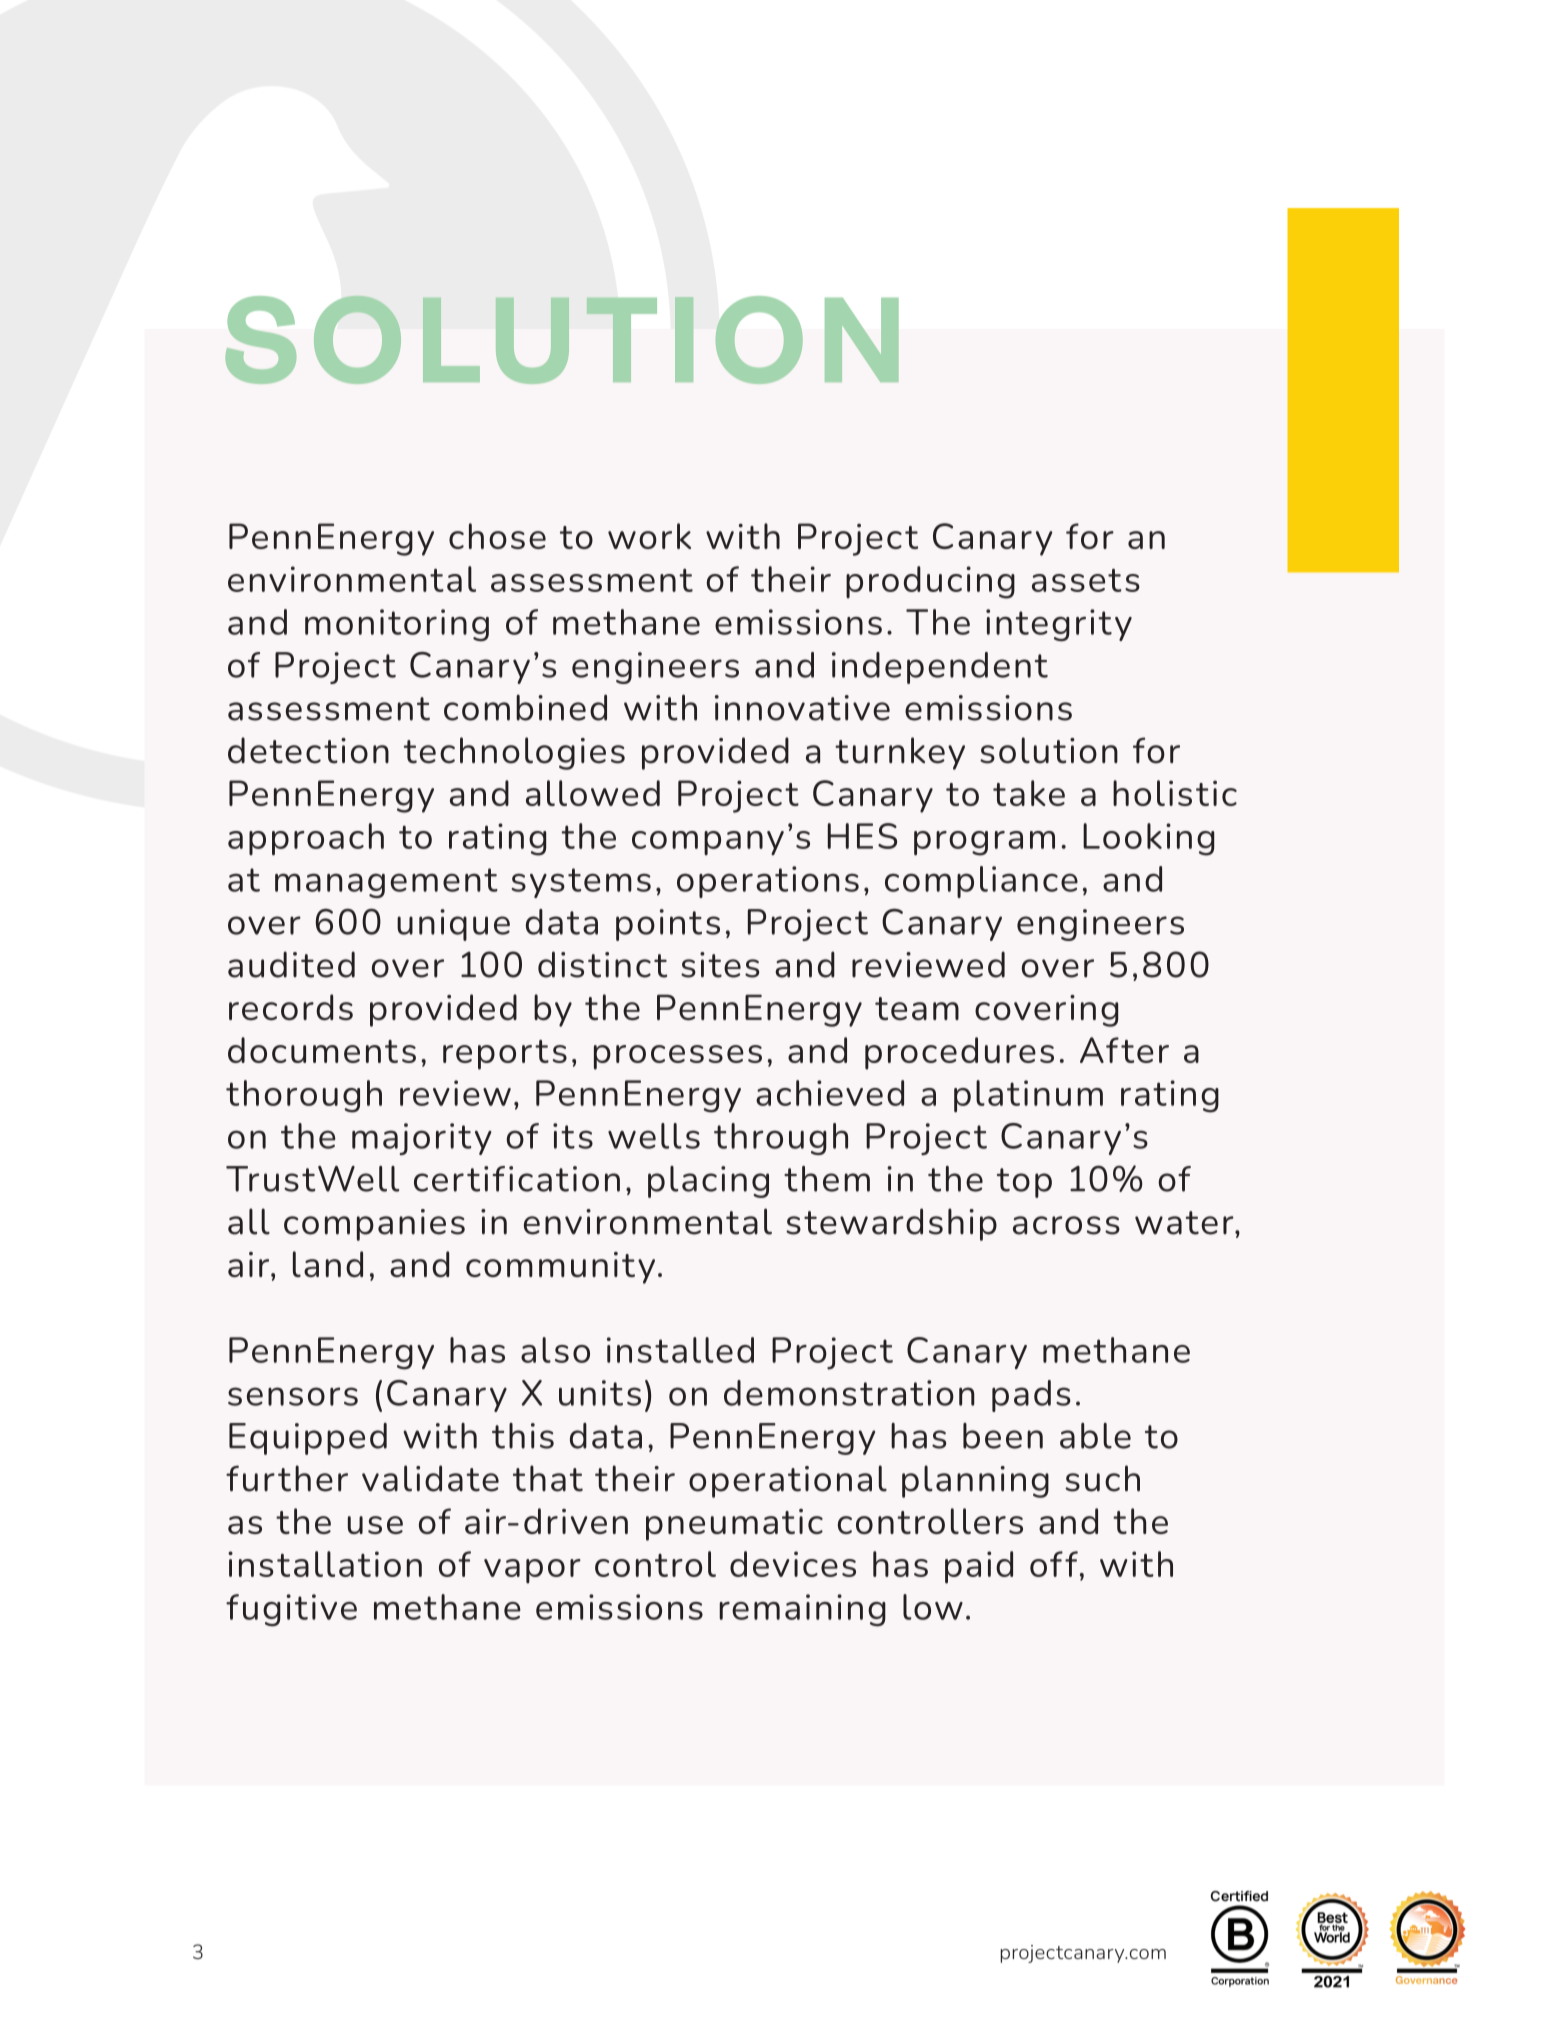  I want to click on off, so click(1054, 1564).
